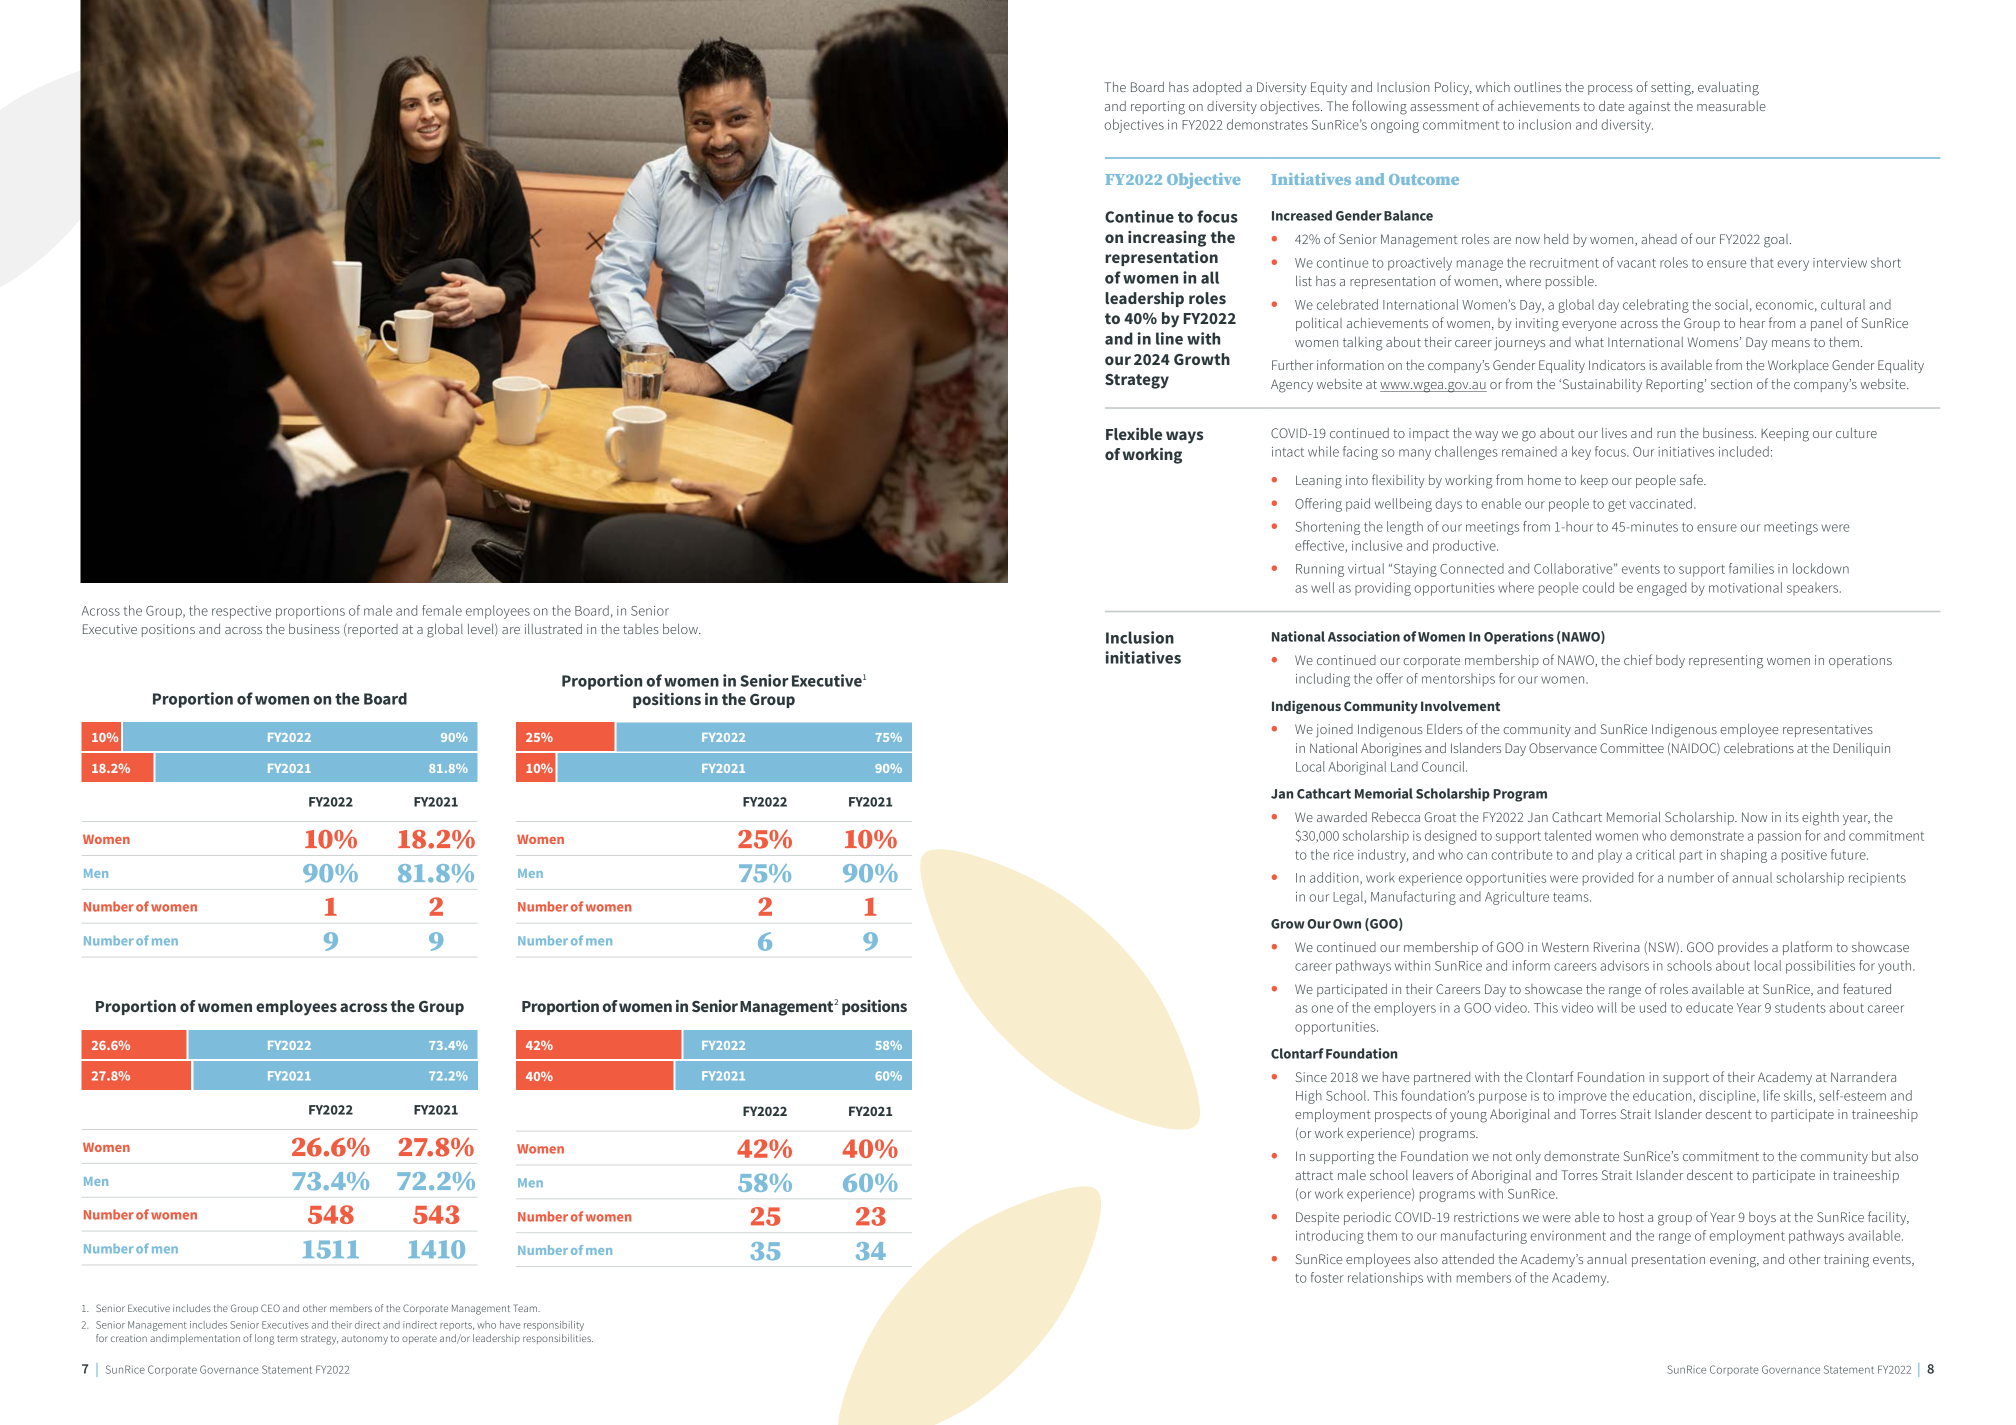  What do you see at coordinates (241, 612) in the screenshot?
I see `respective` at bounding box center [241, 612].
